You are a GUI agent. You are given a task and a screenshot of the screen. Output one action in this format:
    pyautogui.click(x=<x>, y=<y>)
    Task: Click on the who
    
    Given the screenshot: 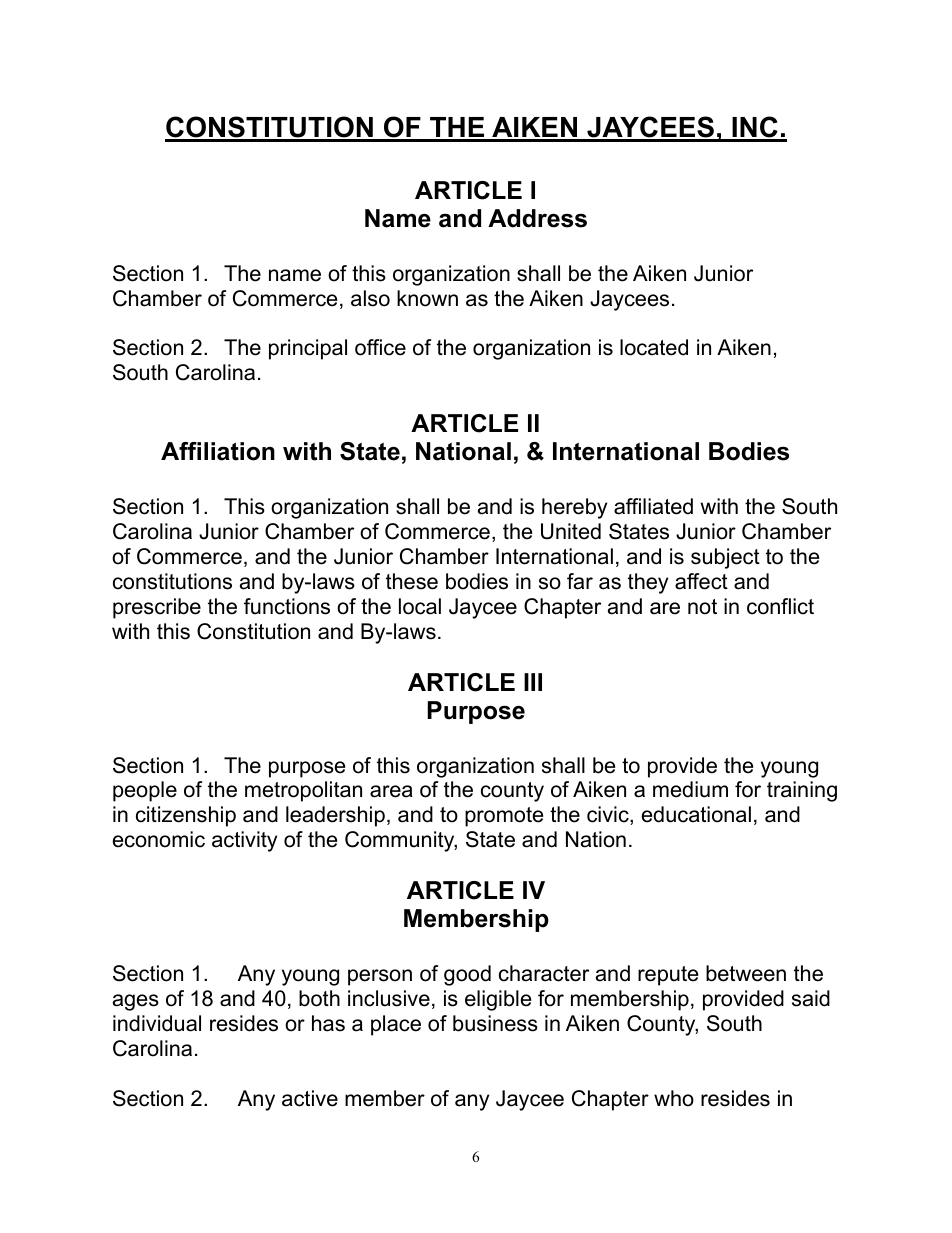 What is the action you would take?
    pyautogui.click(x=674, y=1098)
